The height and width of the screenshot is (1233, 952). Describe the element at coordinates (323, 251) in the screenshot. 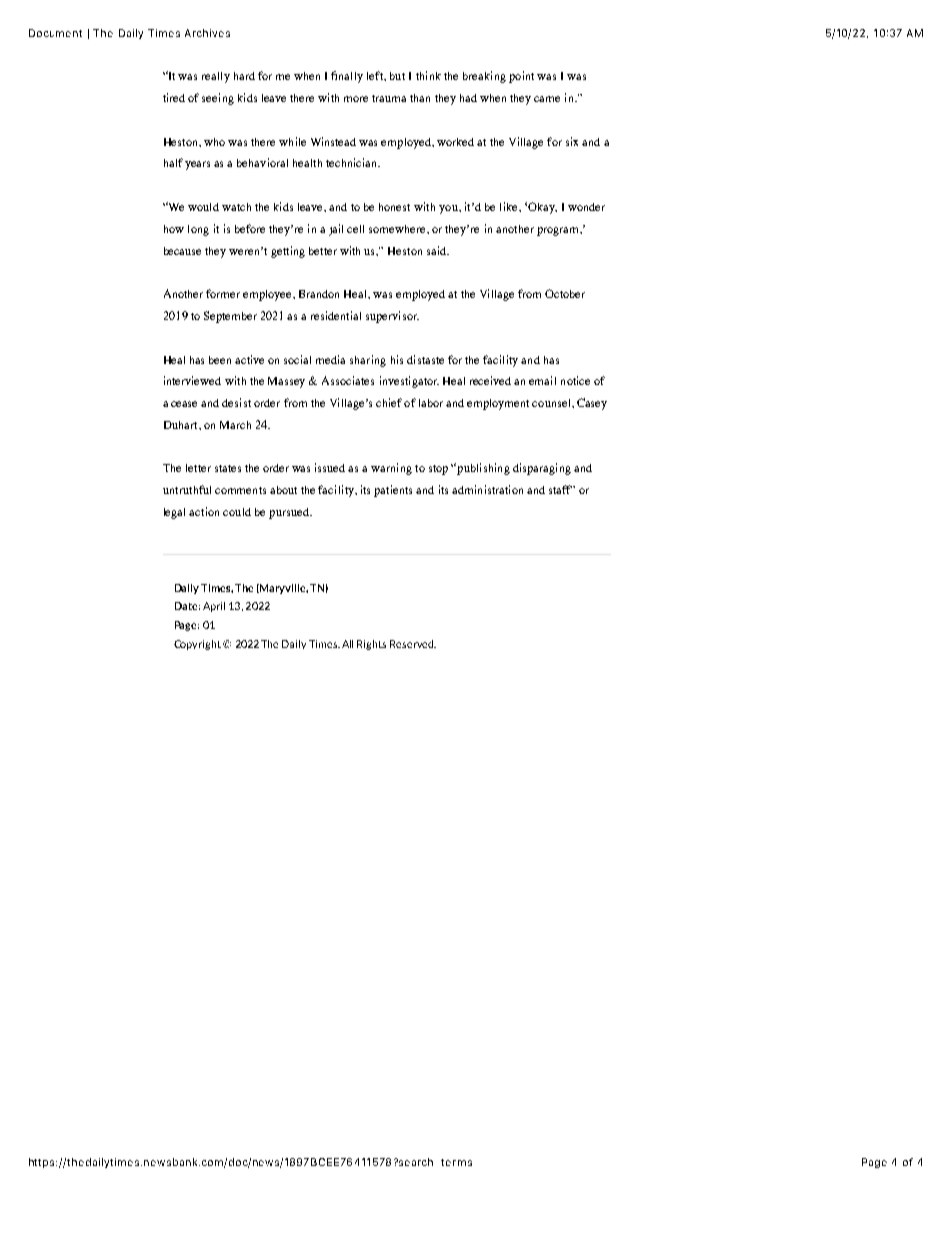

I see `better` at that location.
